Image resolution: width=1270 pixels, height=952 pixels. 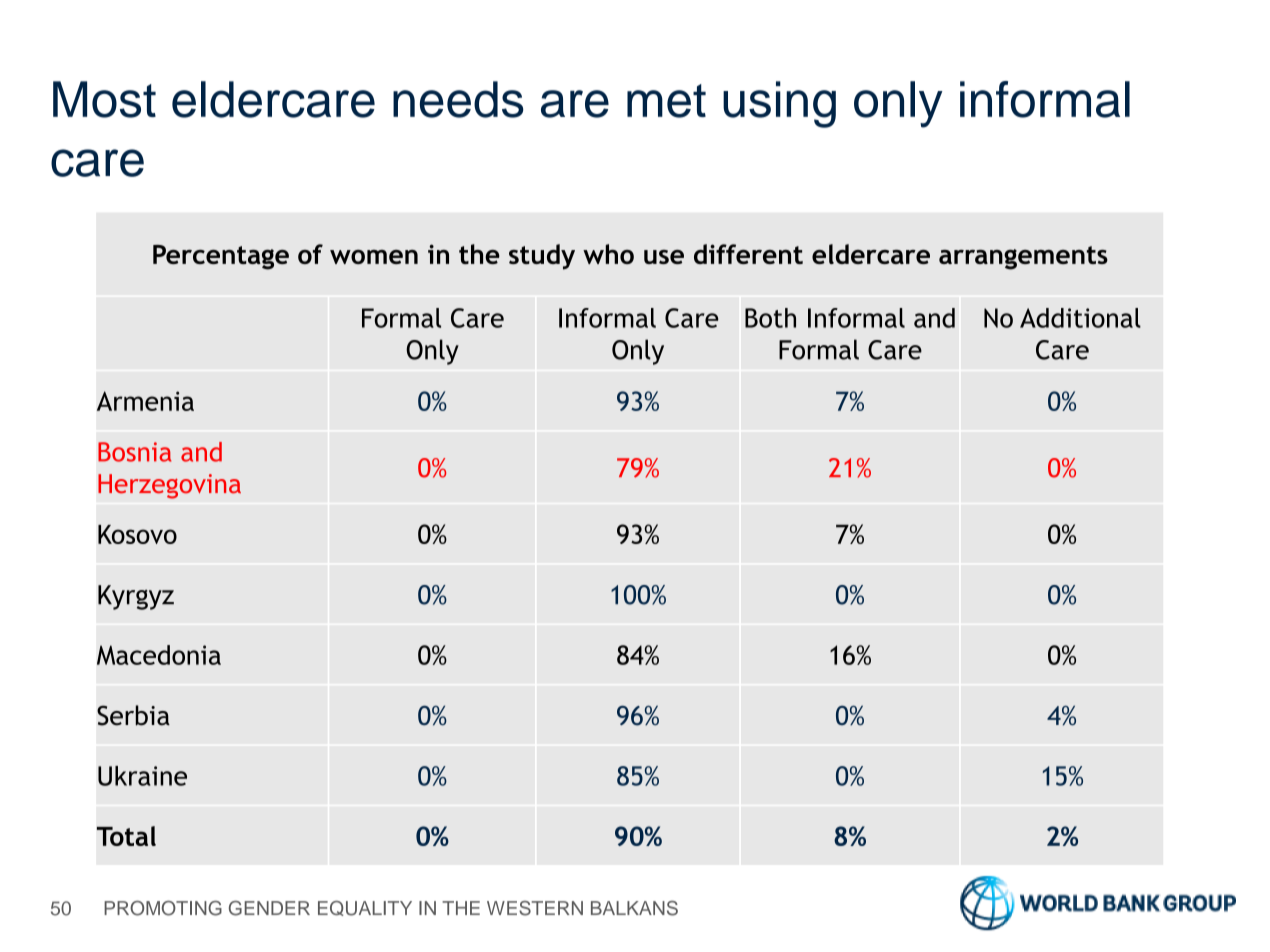 What do you see at coordinates (269, 908) in the page?
I see `GENDER` at bounding box center [269, 908].
